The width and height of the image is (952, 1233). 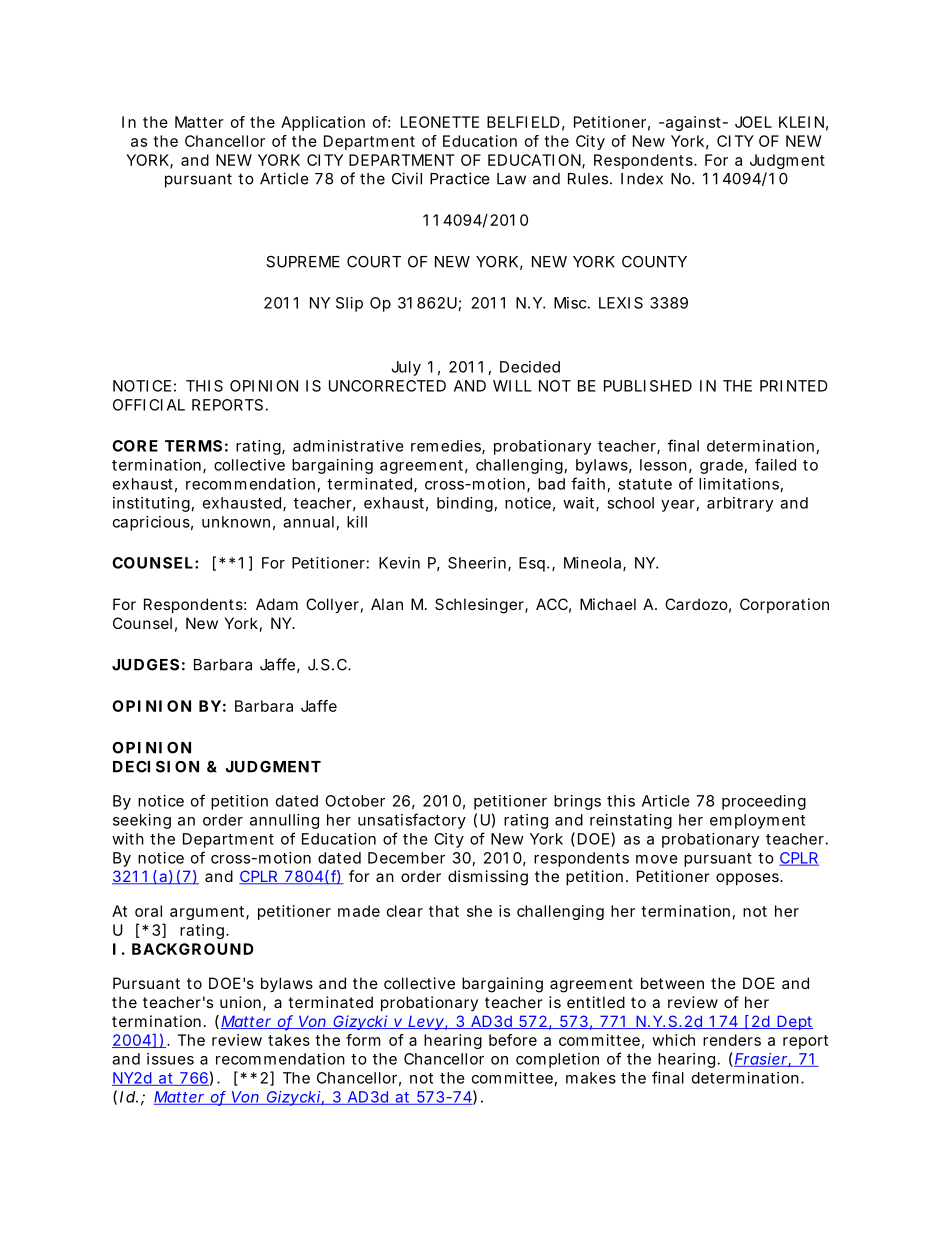 I want to click on issues, so click(x=170, y=1059).
